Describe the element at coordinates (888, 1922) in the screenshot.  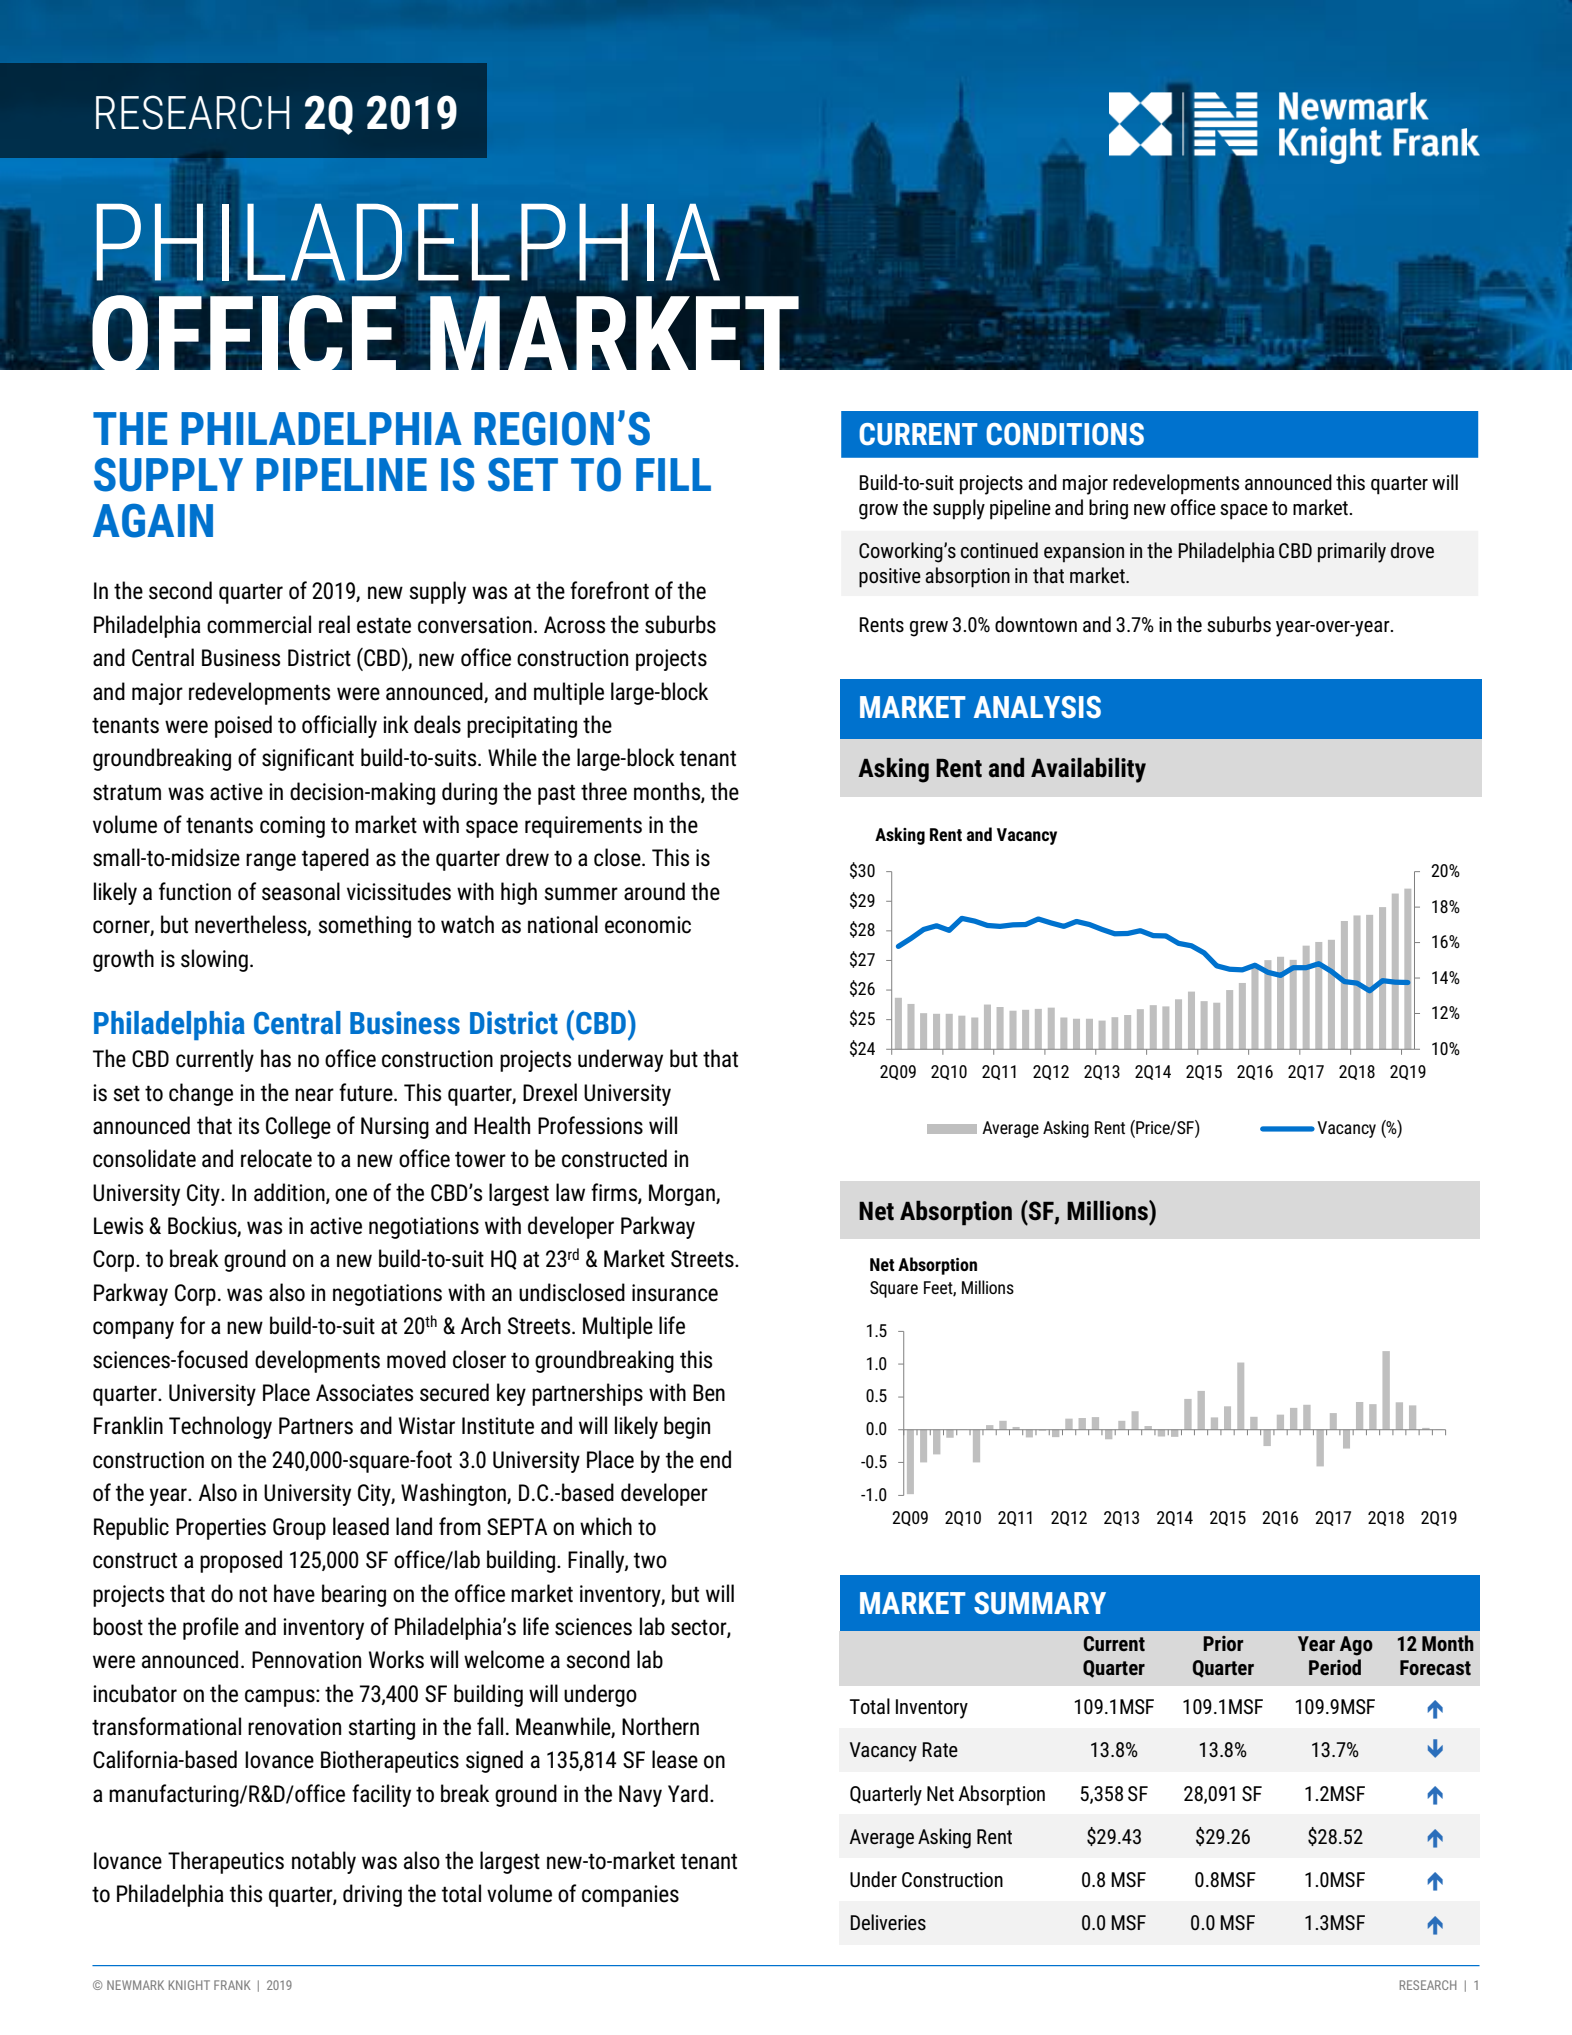
I see `Deliveries` at that location.
